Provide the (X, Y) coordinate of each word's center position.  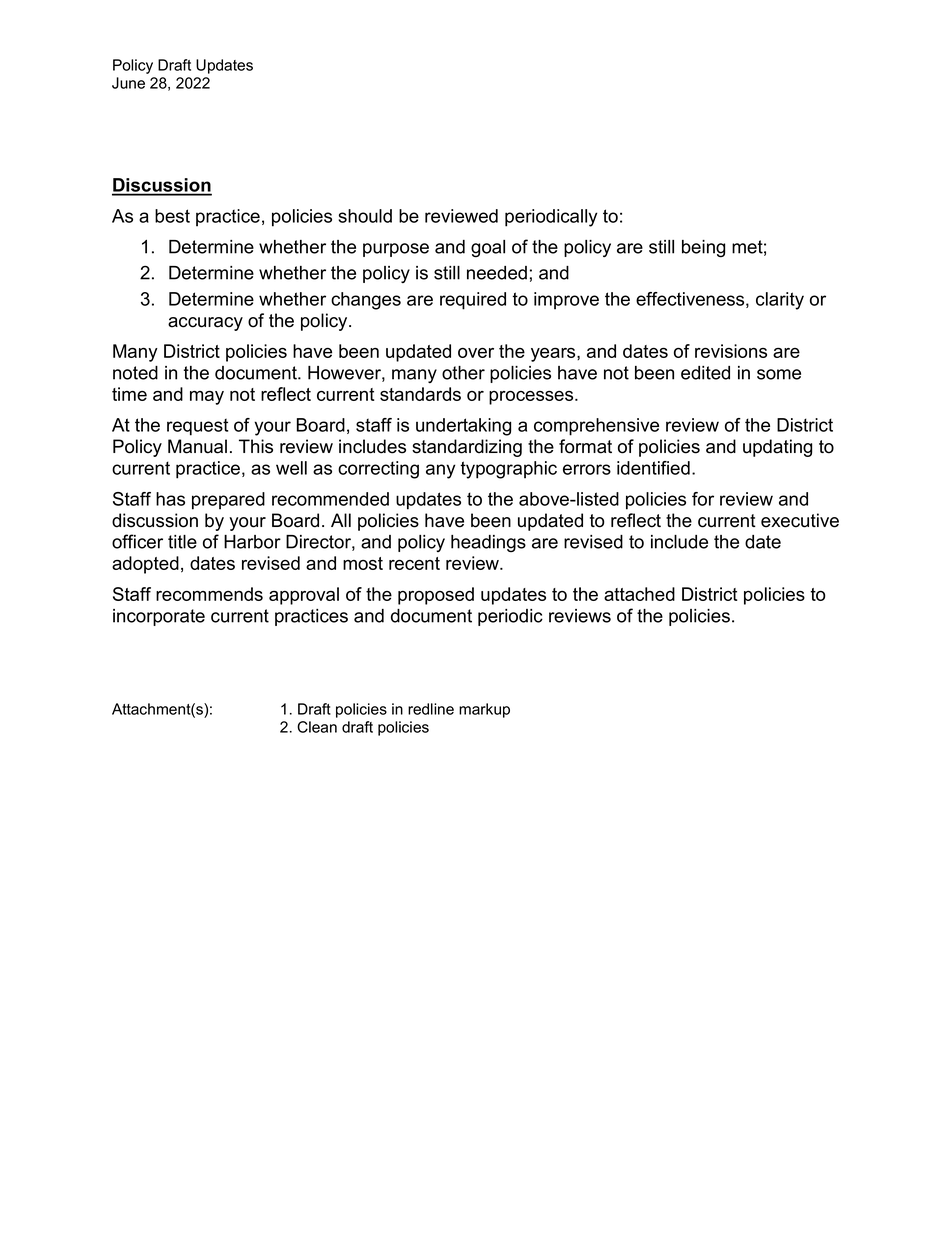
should (365, 216)
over (476, 353)
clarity (780, 301)
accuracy (205, 324)
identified (653, 468)
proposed (436, 596)
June (128, 83)
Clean (317, 727)
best (172, 216)
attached (639, 594)
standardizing (467, 448)
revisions (731, 351)
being (703, 249)
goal (488, 249)
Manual (197, 446)
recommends (209, 594)
